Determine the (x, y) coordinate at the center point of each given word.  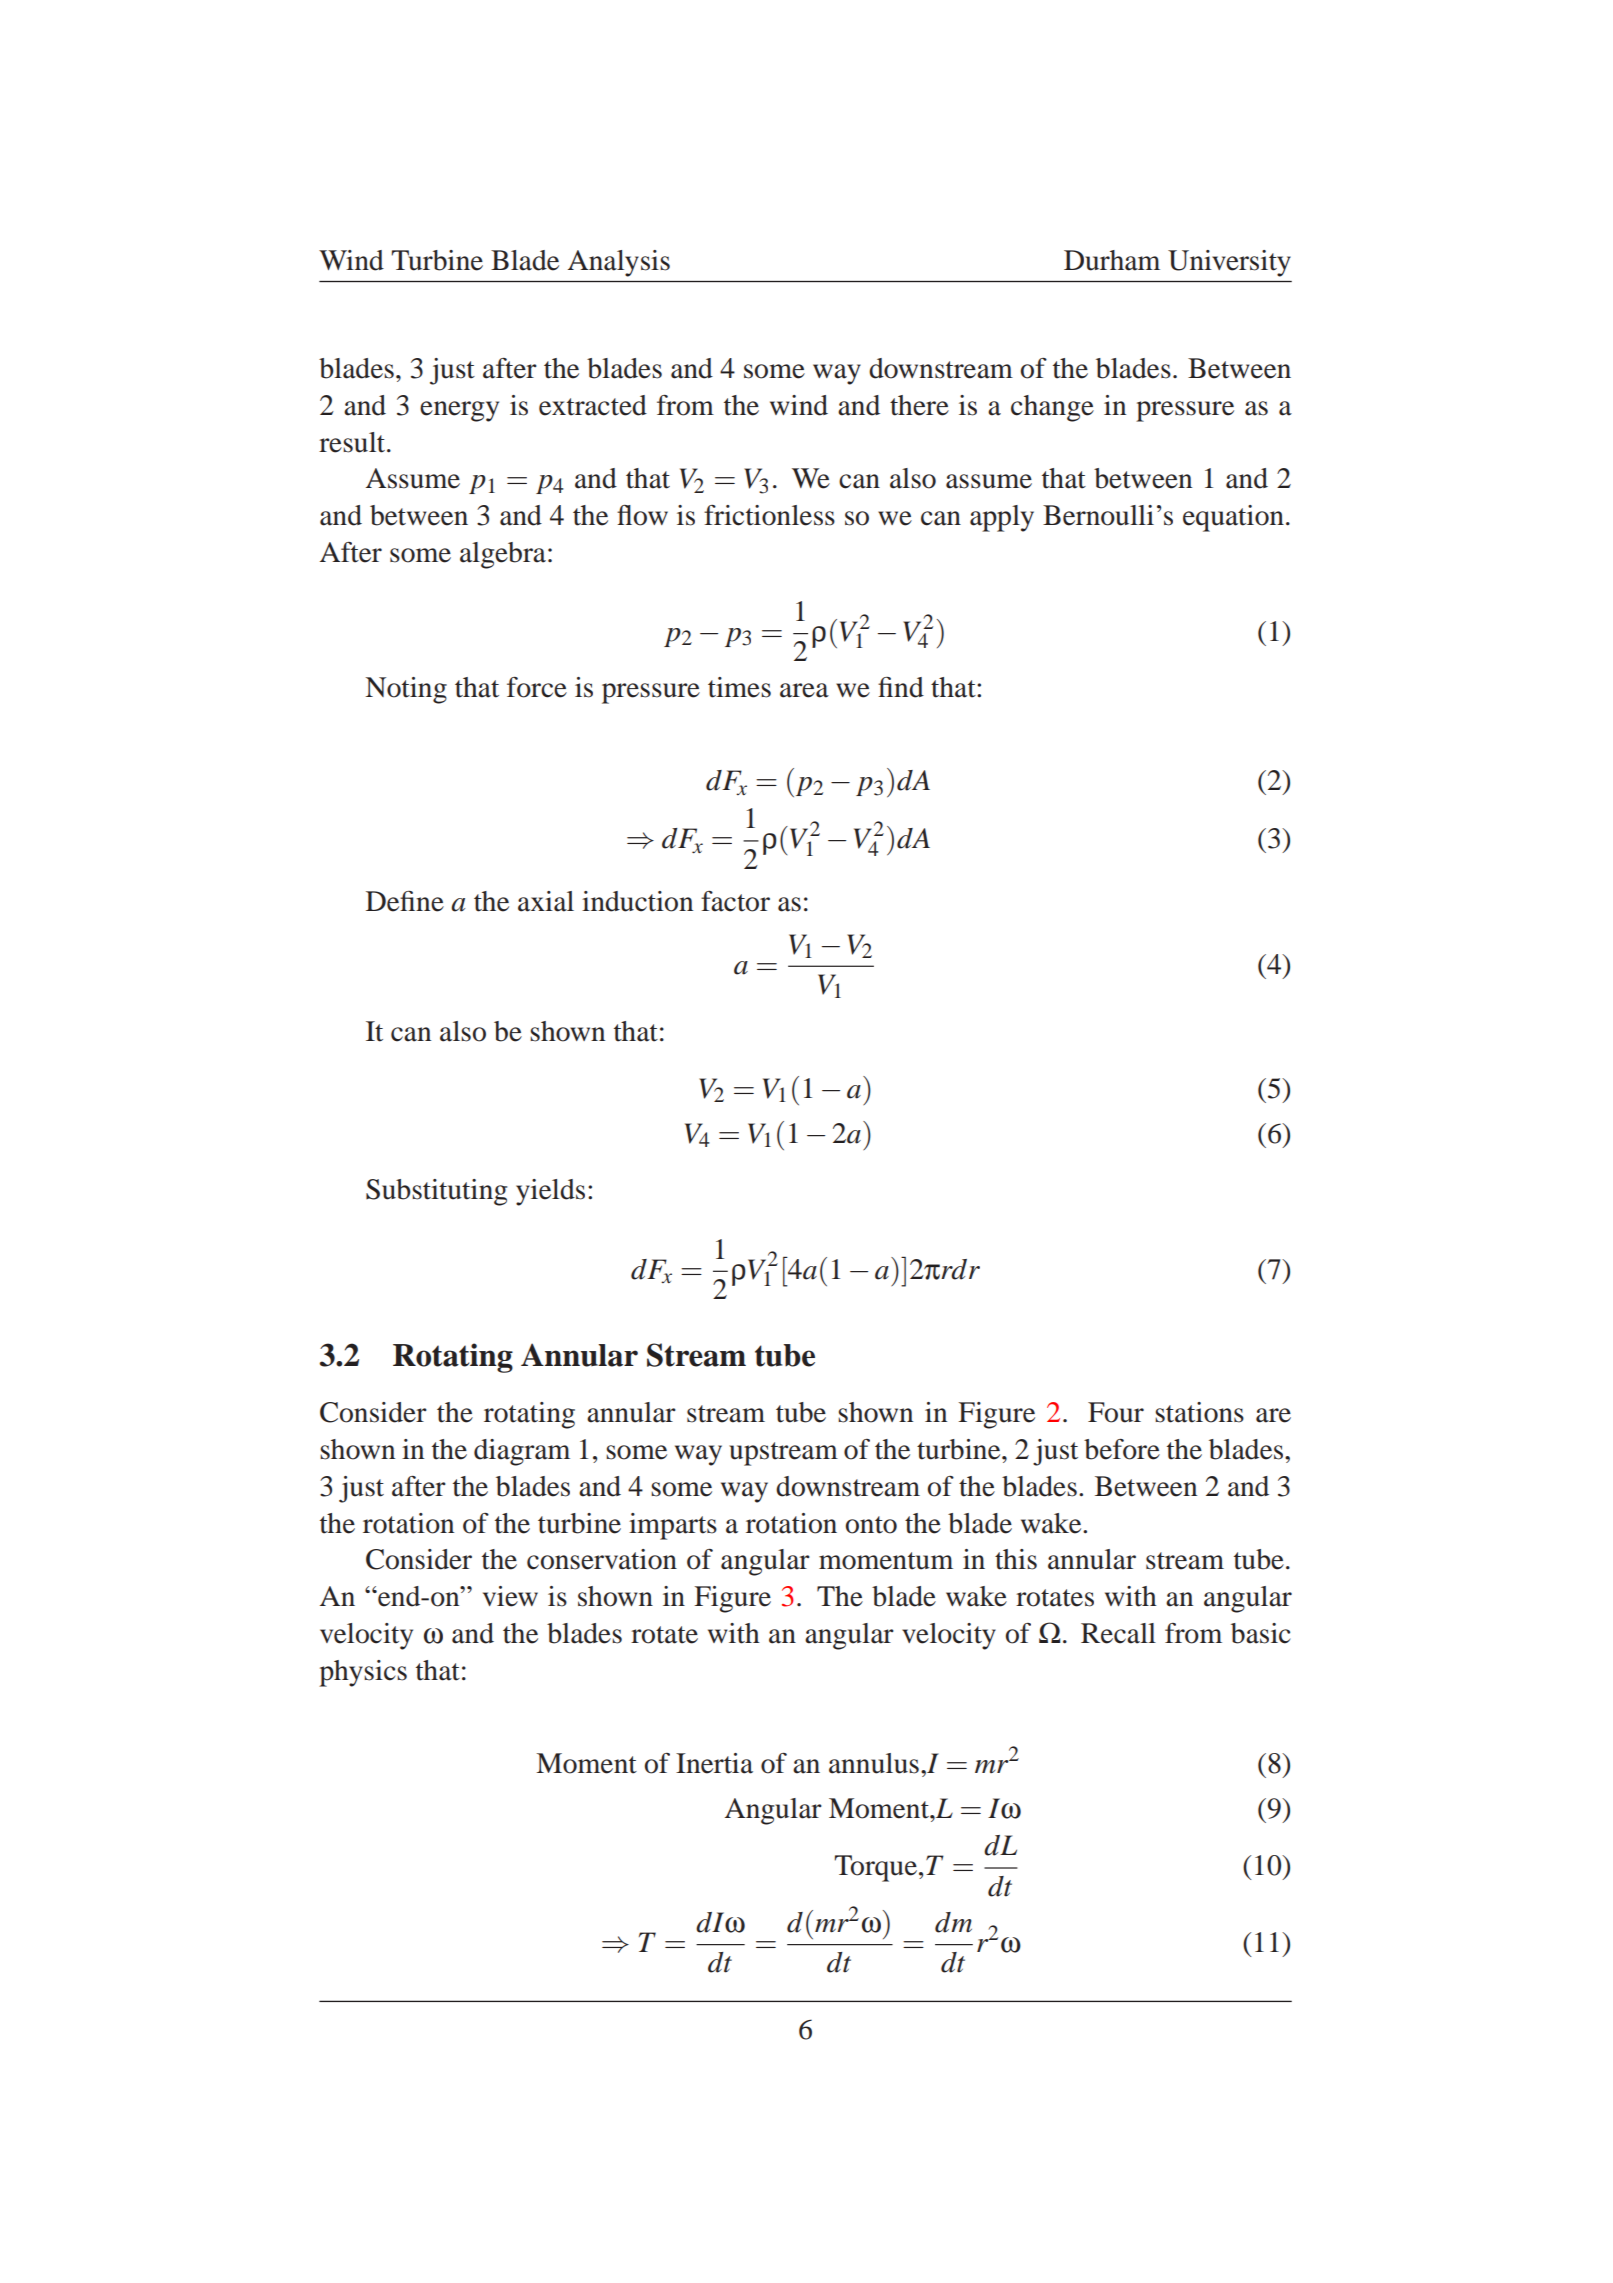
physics (363, 1673)
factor (735, 901)
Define (405, 901)
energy (459, 411)
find (901, 687)
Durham (1112, 260)
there (919, 405)
